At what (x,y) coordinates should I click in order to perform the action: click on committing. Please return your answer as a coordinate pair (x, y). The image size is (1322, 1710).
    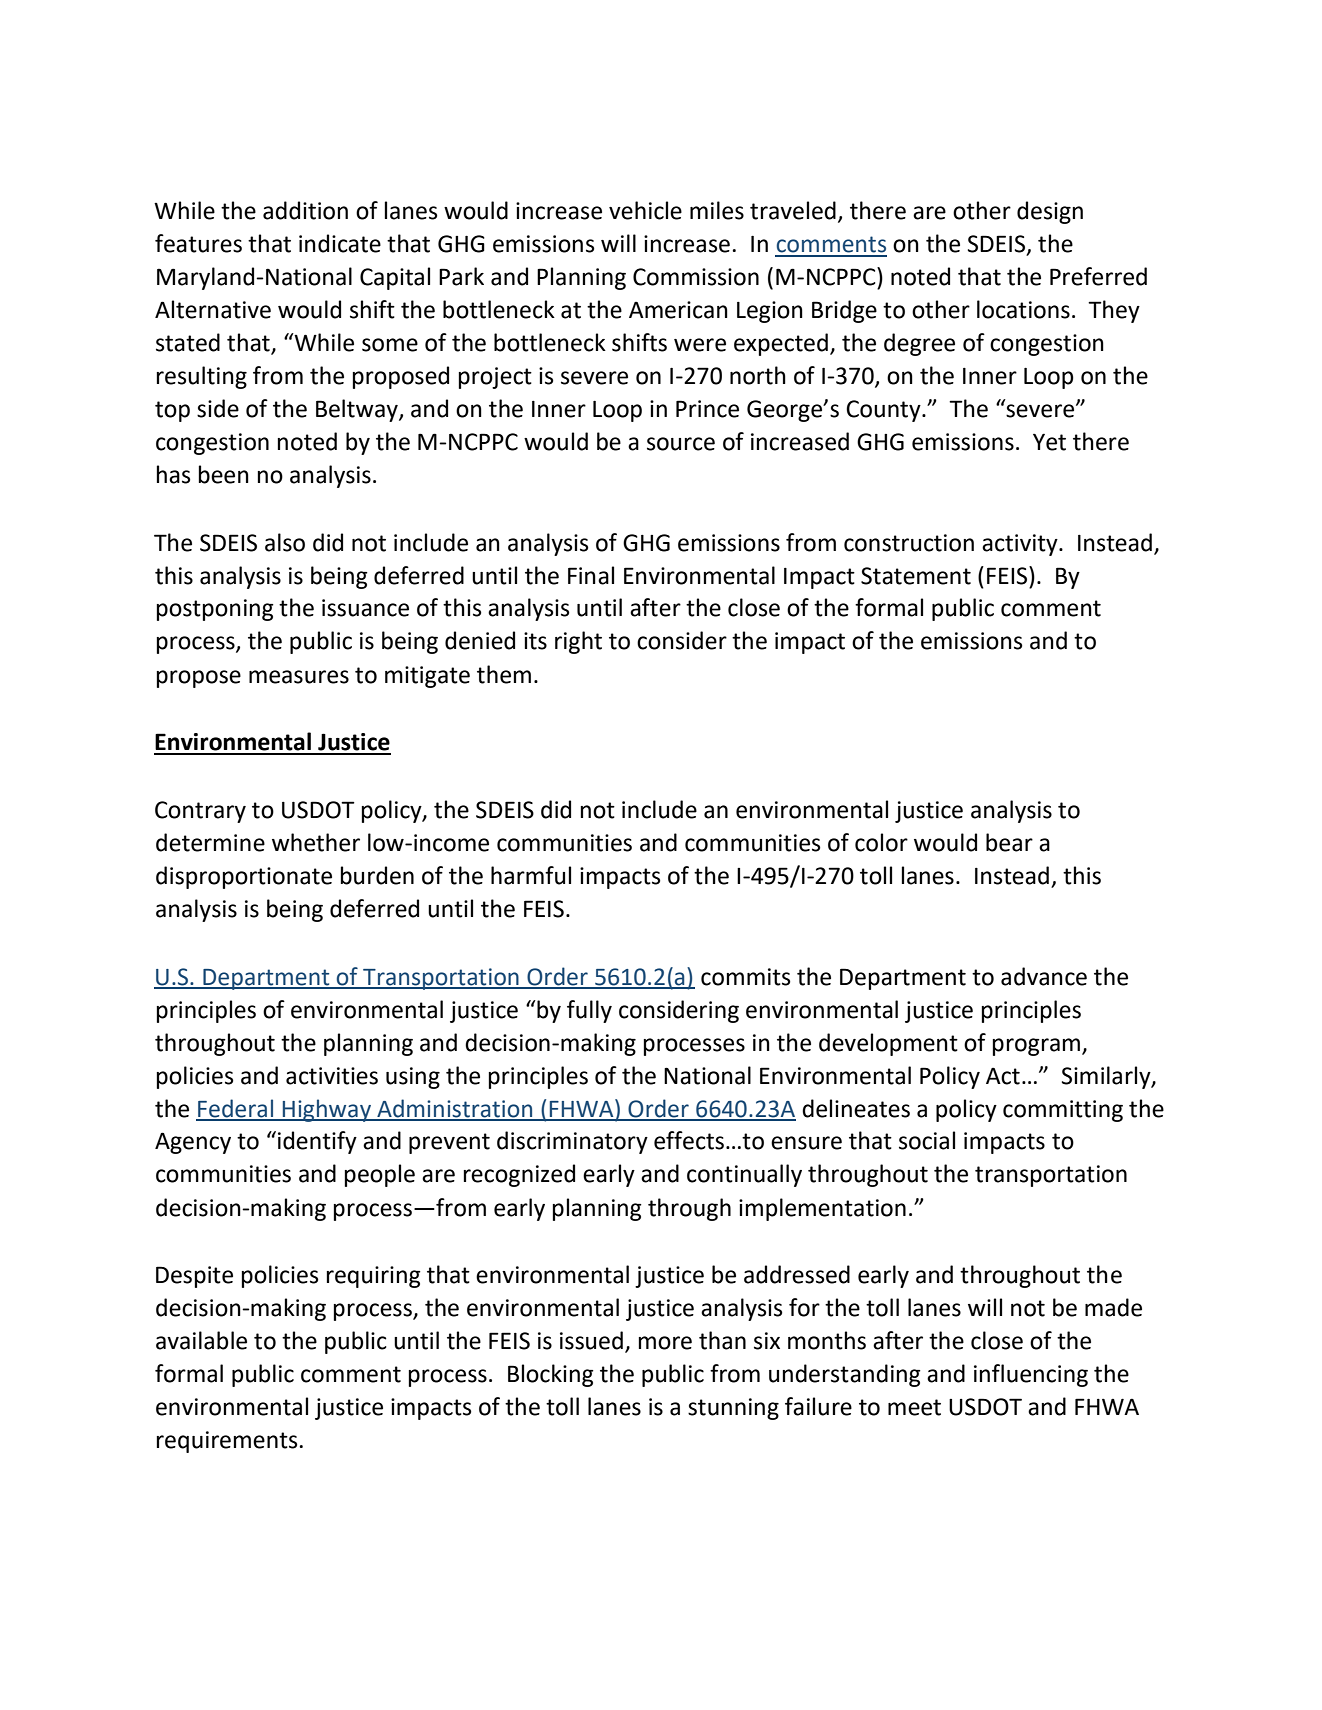
    Looking at the image, I should click on (1063, 1111).
